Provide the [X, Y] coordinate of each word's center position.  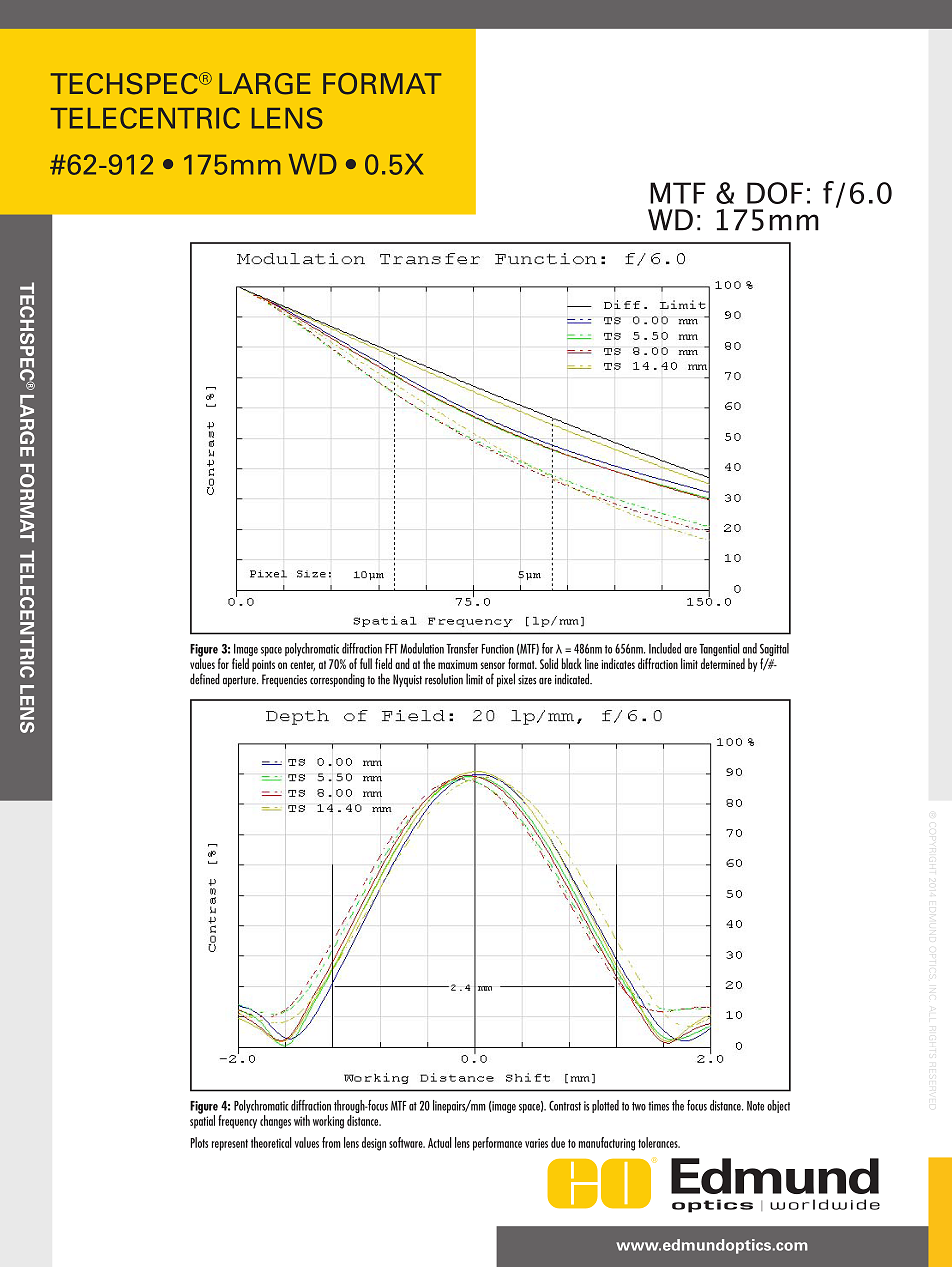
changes [275, 1122]
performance [497, 1144]
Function [498, 649]
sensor [492, 665]
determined [723, 663]
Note [755, 1106]
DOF [775, 193]
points [263, 666]
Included [665, 648]
